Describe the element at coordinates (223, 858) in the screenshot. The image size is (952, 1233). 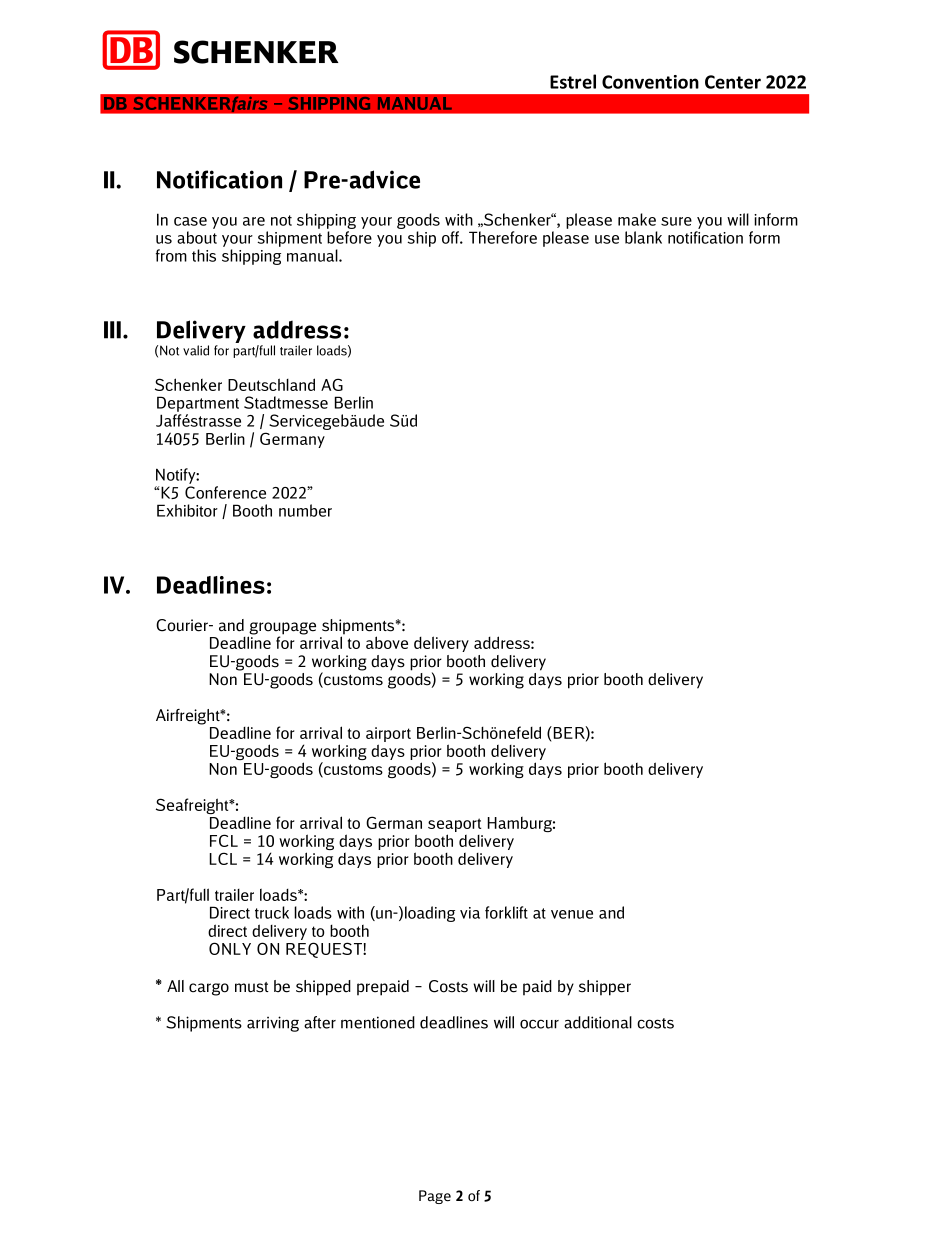
I see `LCL` at that location.
